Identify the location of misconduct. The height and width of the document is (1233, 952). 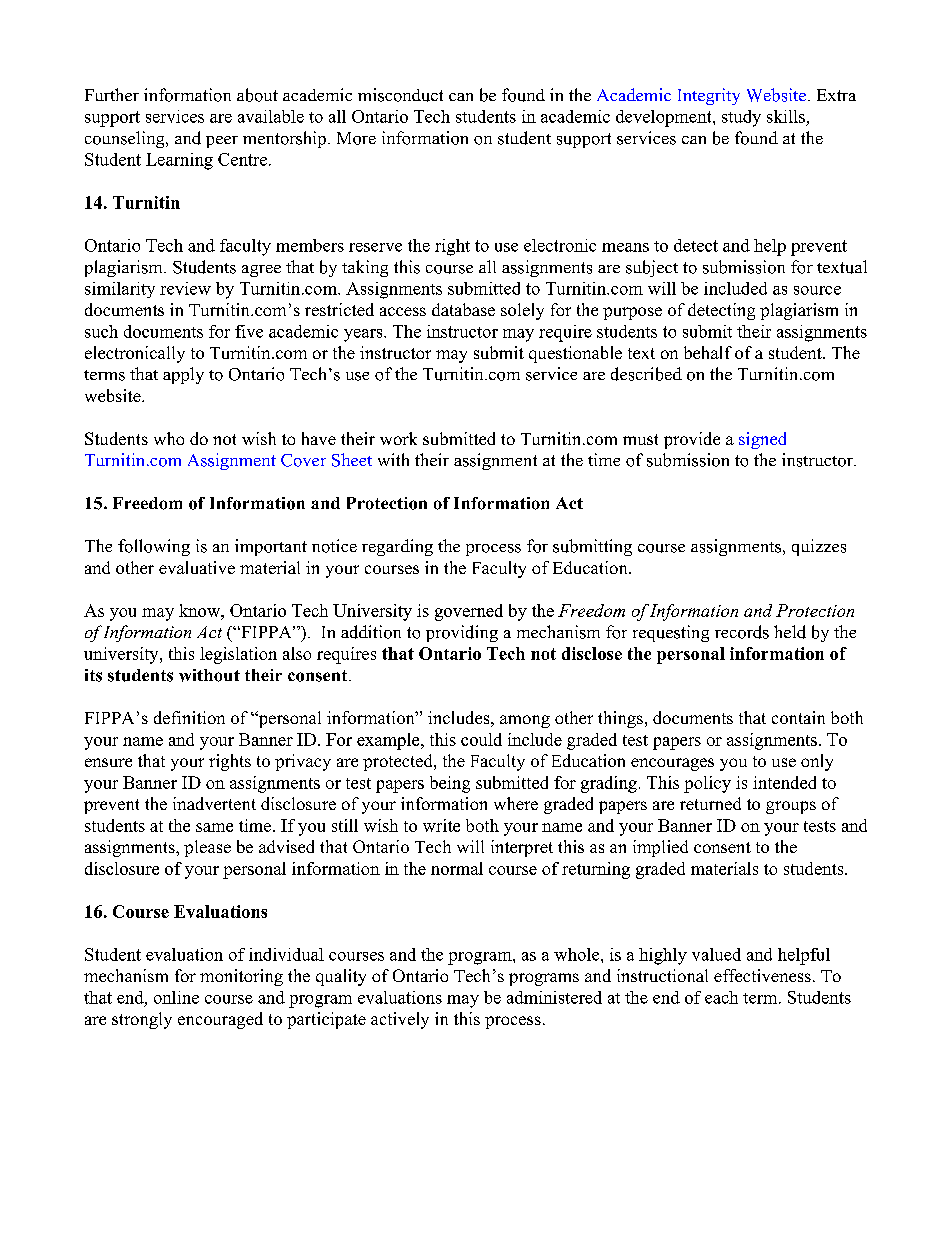
(400, 95).
